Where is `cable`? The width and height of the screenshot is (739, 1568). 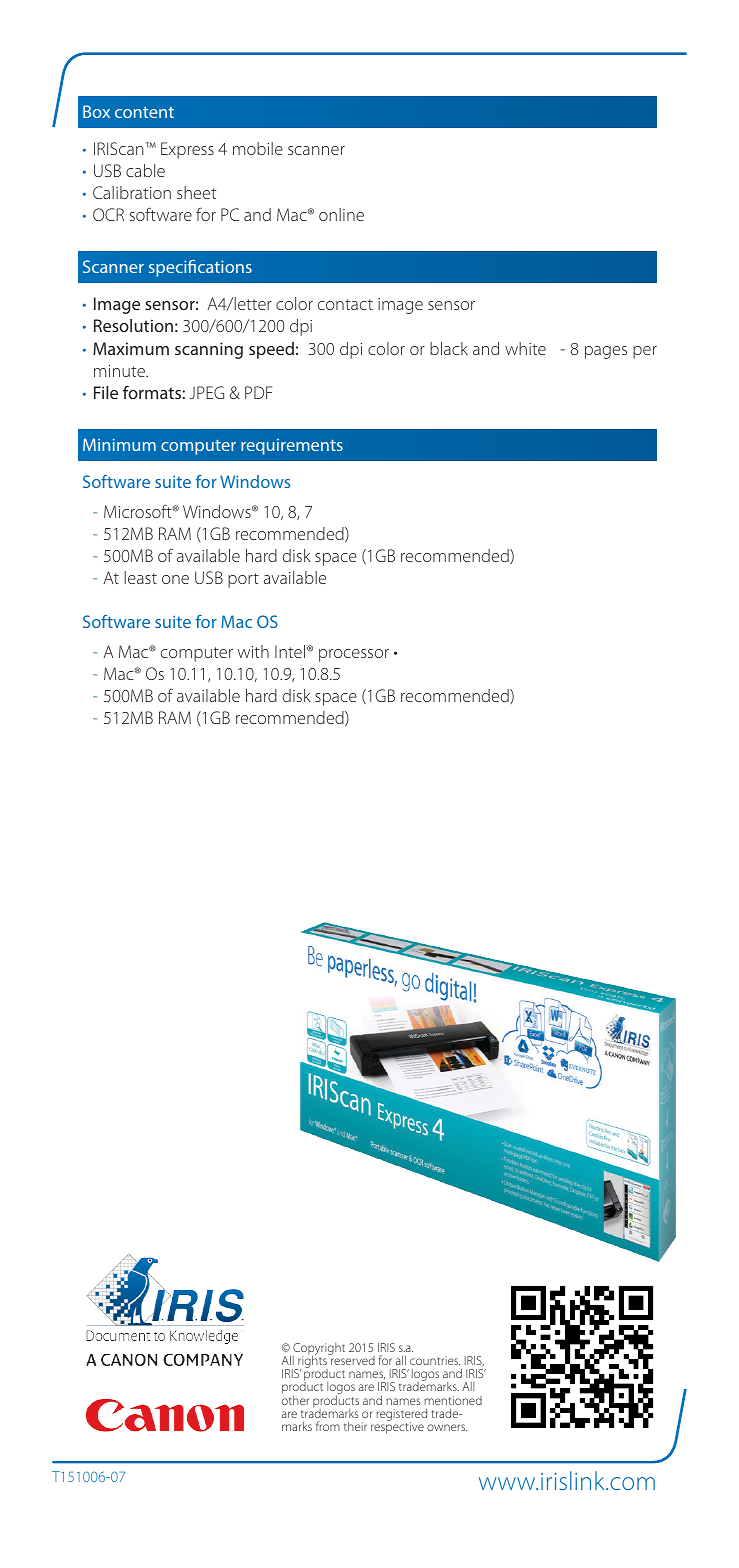 cable is located at coordinates (145, 170).
